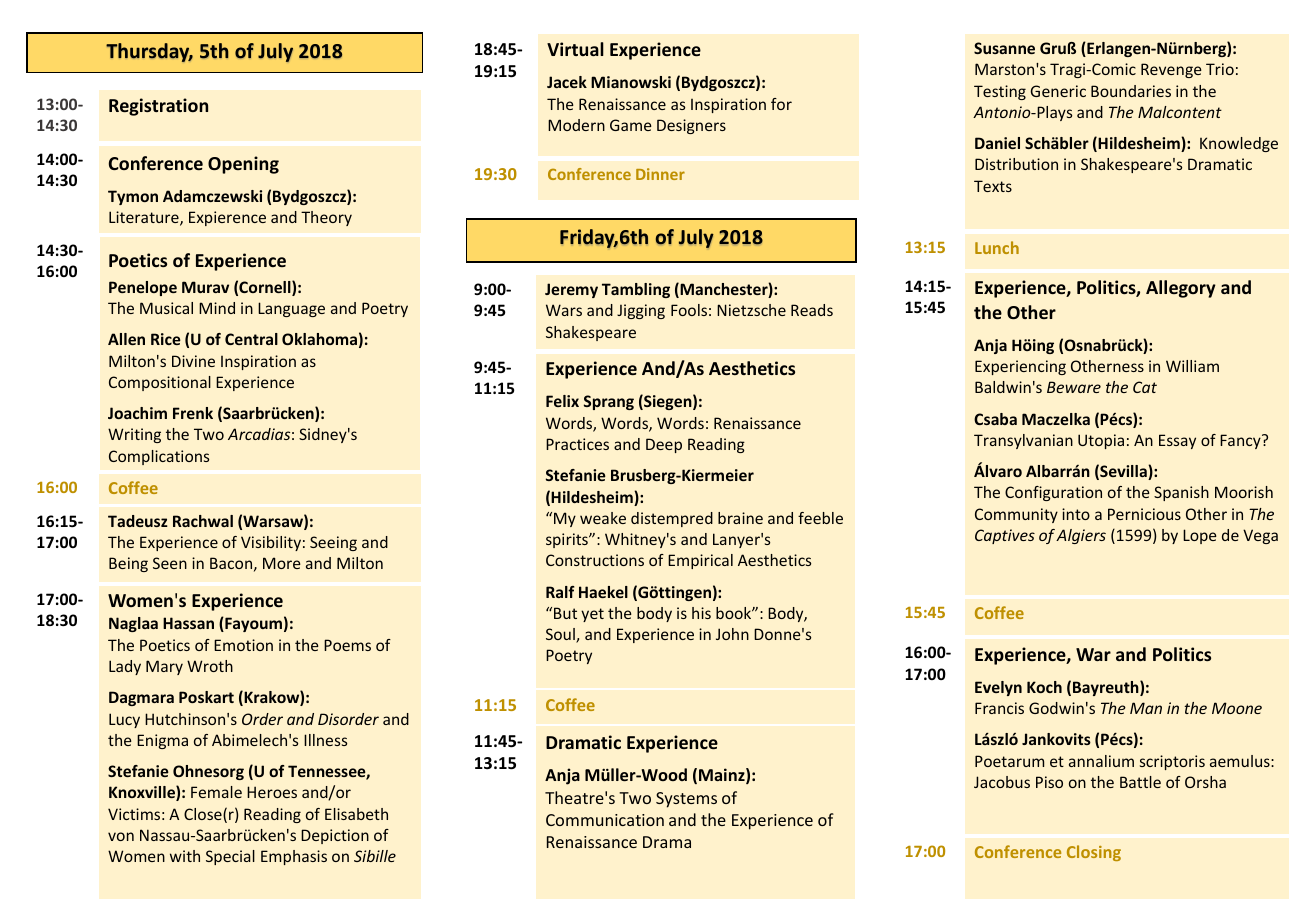 Image resolution: width=1316 pixels, height=911 pixels. Describe the element at coordinates (230, 857) in the page. I see `Special` at that location.
